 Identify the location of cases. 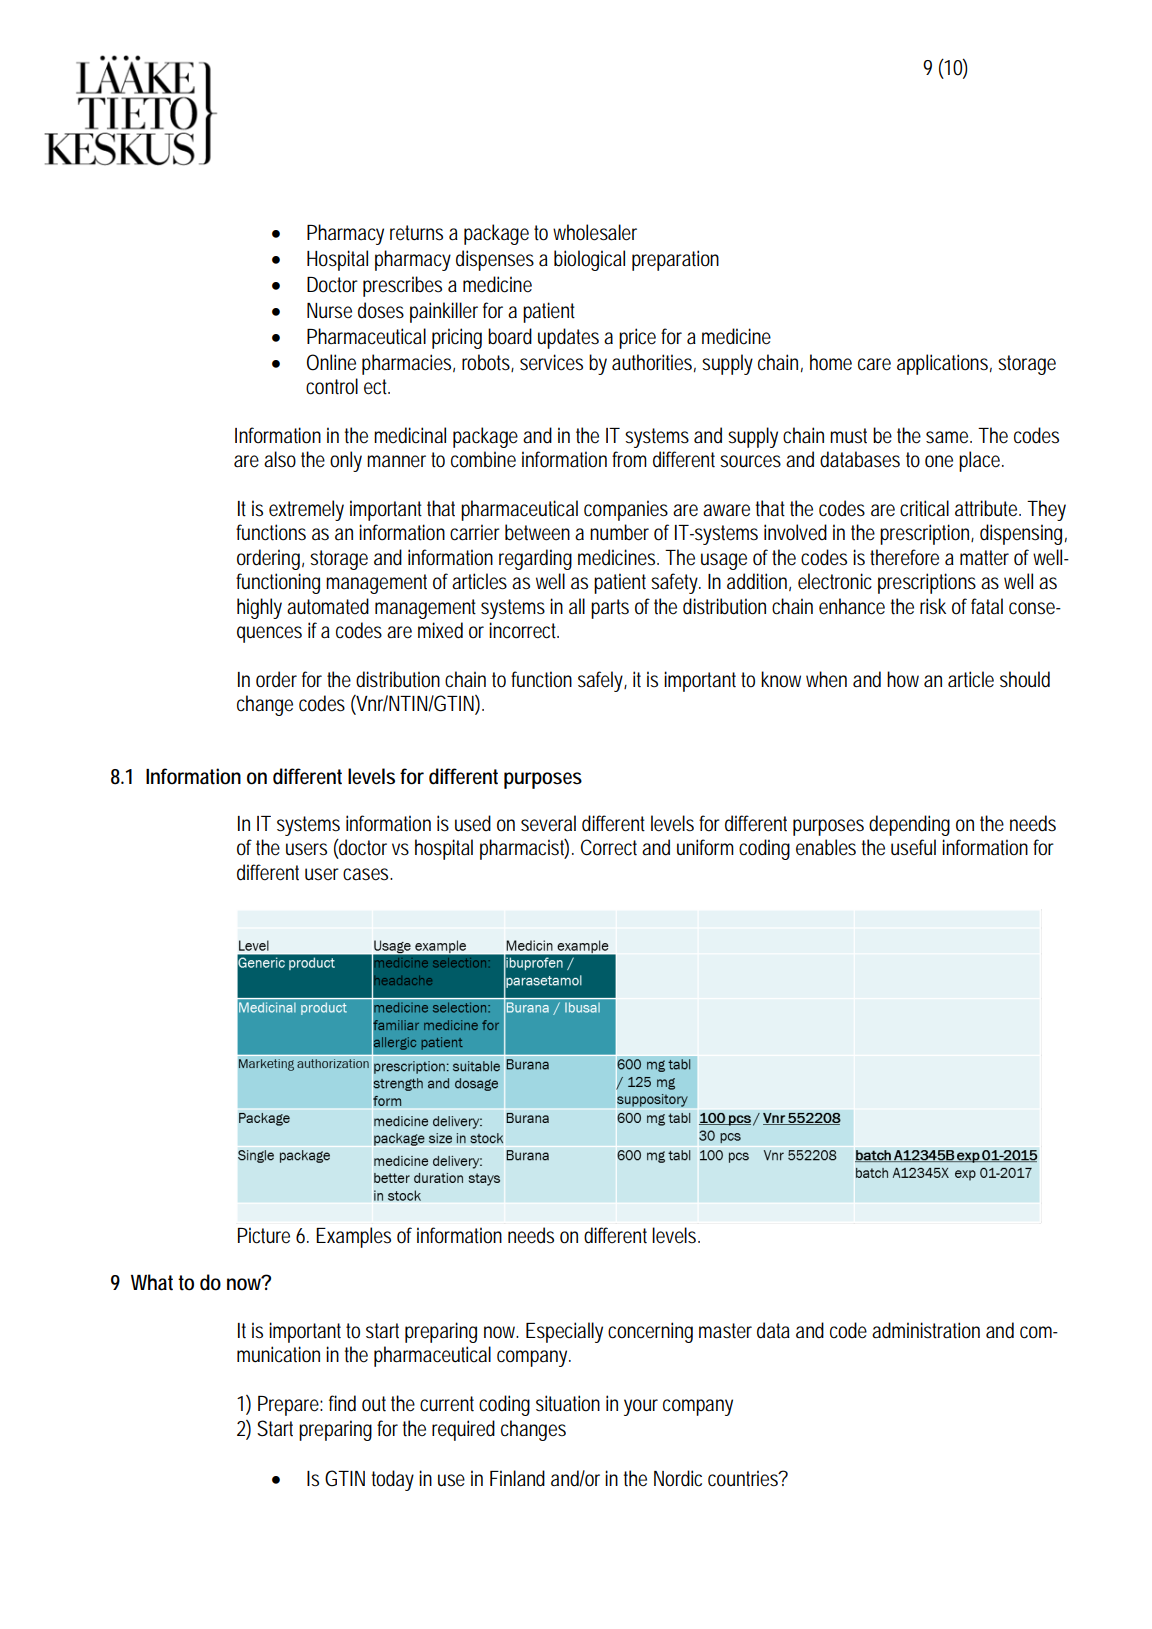
(367, 874).
